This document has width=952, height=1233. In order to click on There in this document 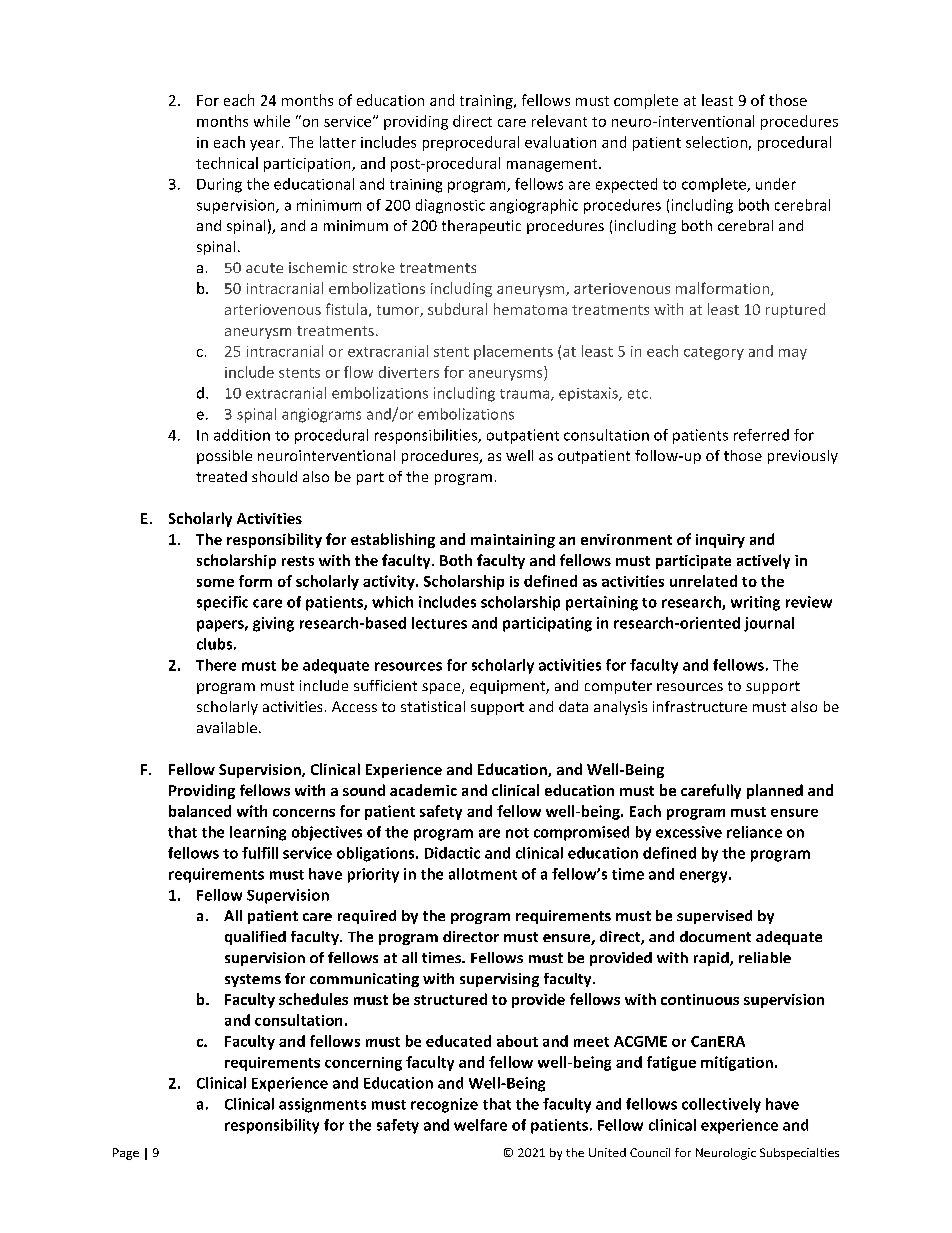, I will do `click(216, 665)`.
